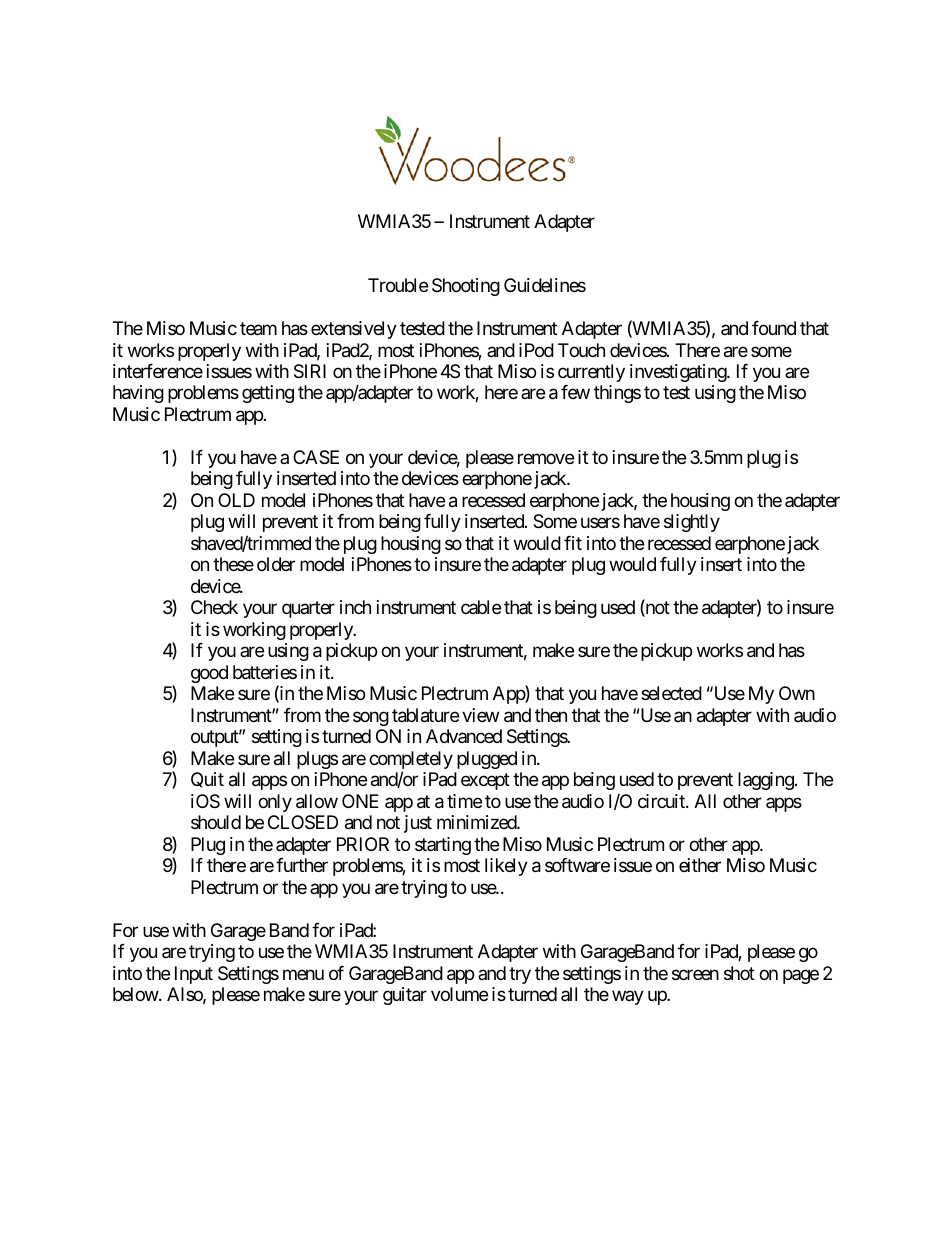 This page has height=1233, width=952. Describe the element at coordinates (459, 994) in the page. I see `volume` at that location.
